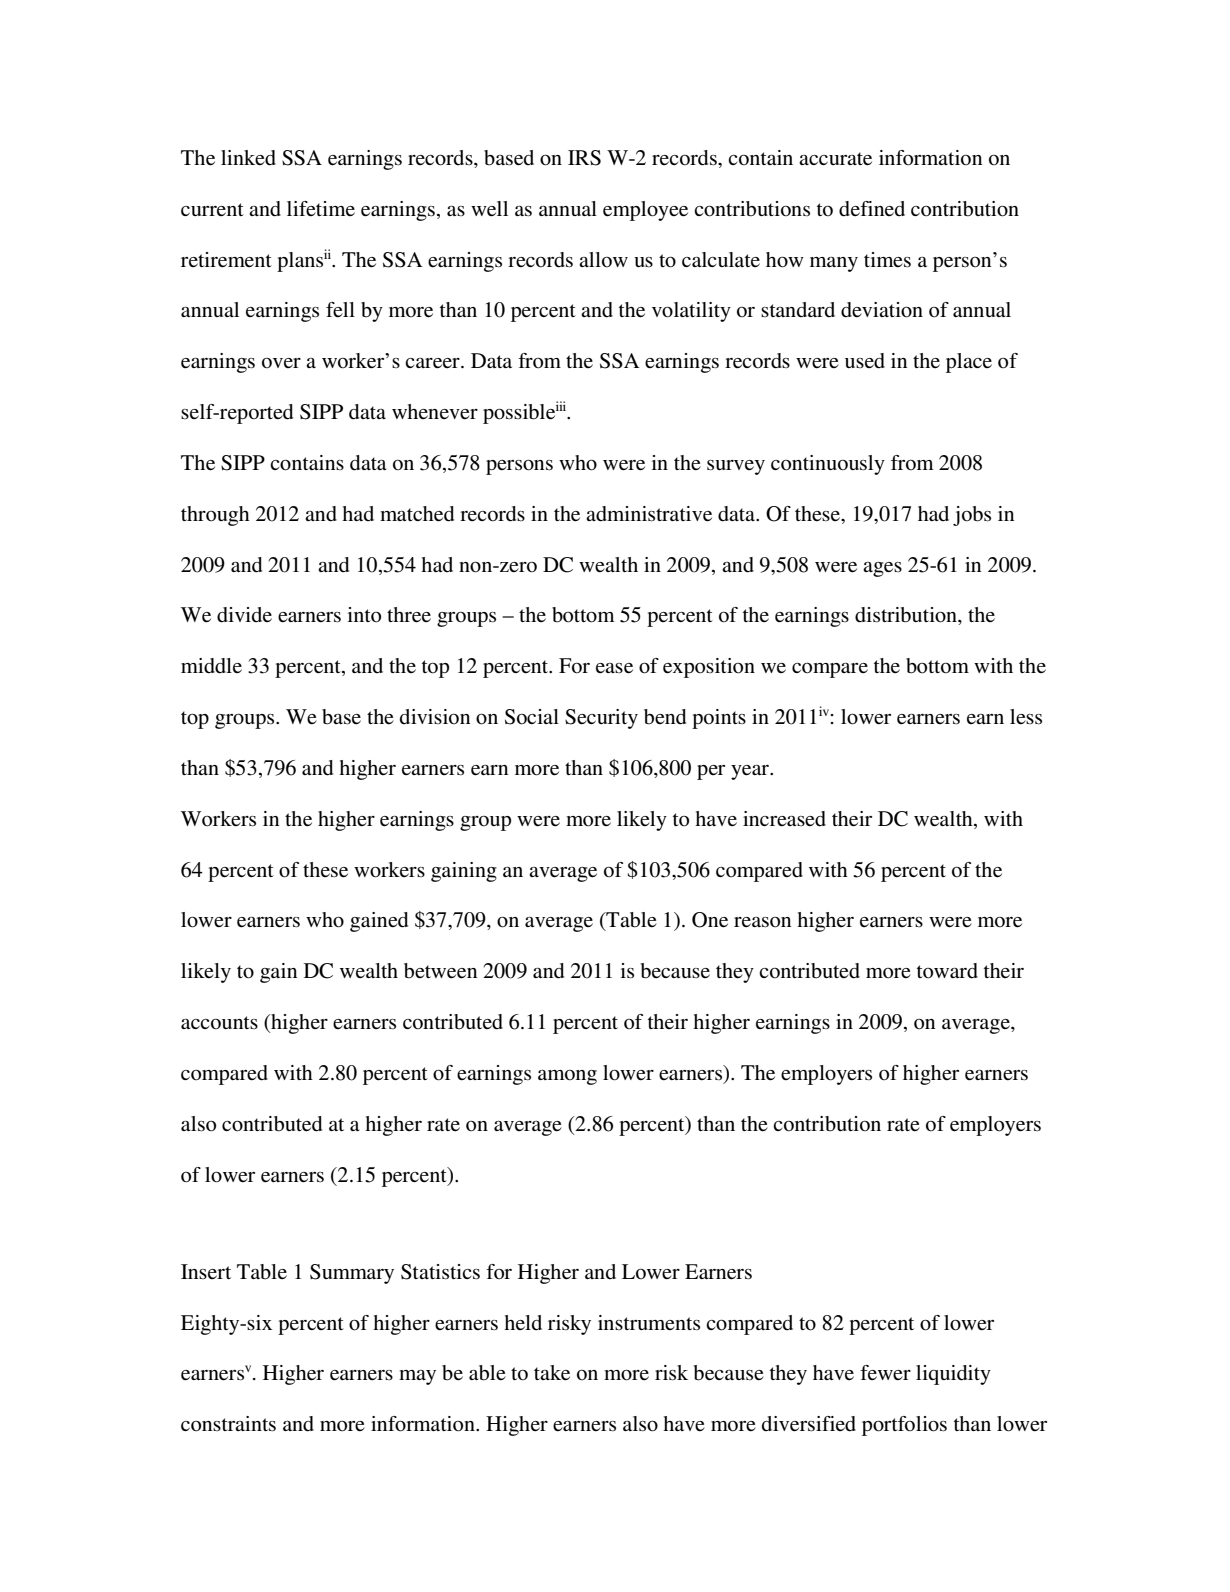 The height and width of the page is (1592, 1230). Describe the element at coordinates (321, 209) in the page. I see `lifetime` at that location.
